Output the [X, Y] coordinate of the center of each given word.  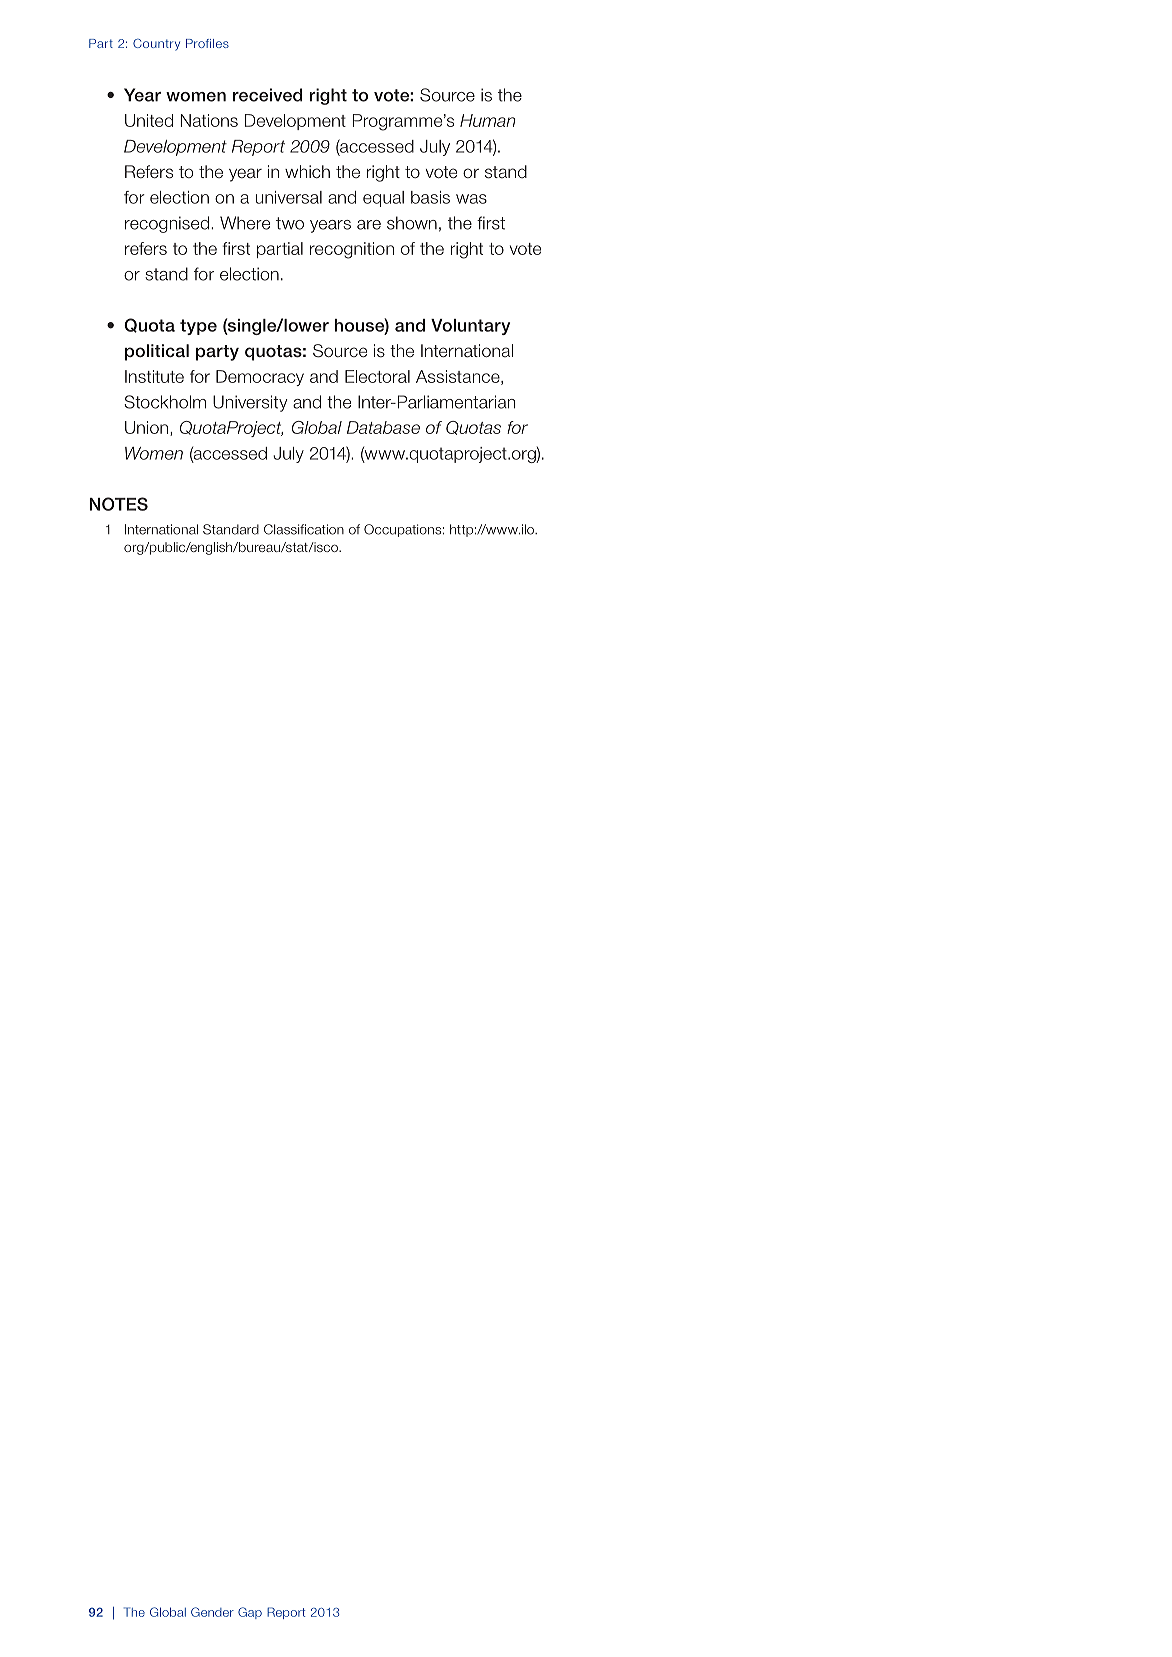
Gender [212, 1612]
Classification [304, 529]
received [267, 95]
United [149, 120]
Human [488, 120]
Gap [250, 1613]
